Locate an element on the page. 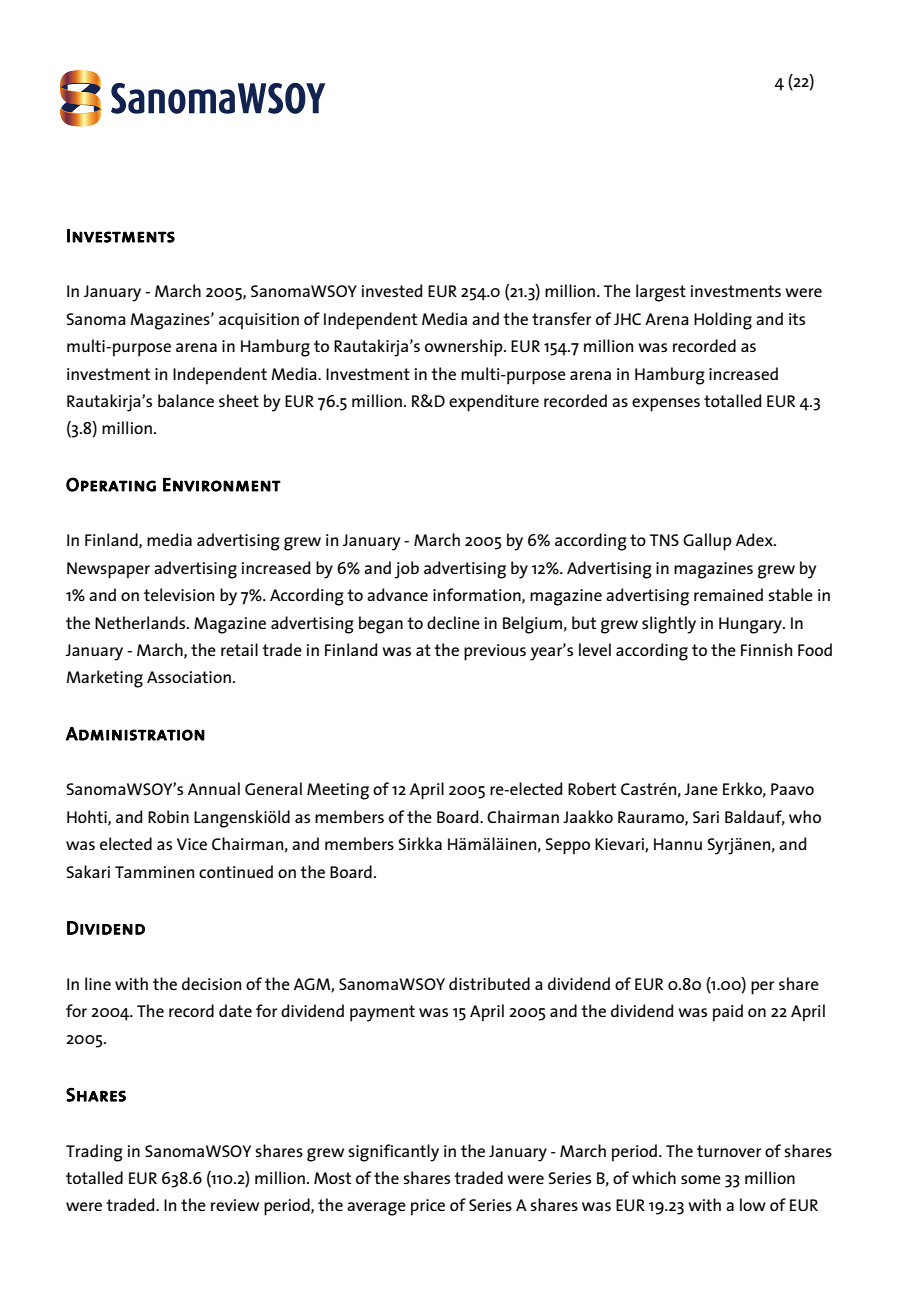 The width and height of the image is (924, 1308). Meeting is located at coordinates (338, 791).
